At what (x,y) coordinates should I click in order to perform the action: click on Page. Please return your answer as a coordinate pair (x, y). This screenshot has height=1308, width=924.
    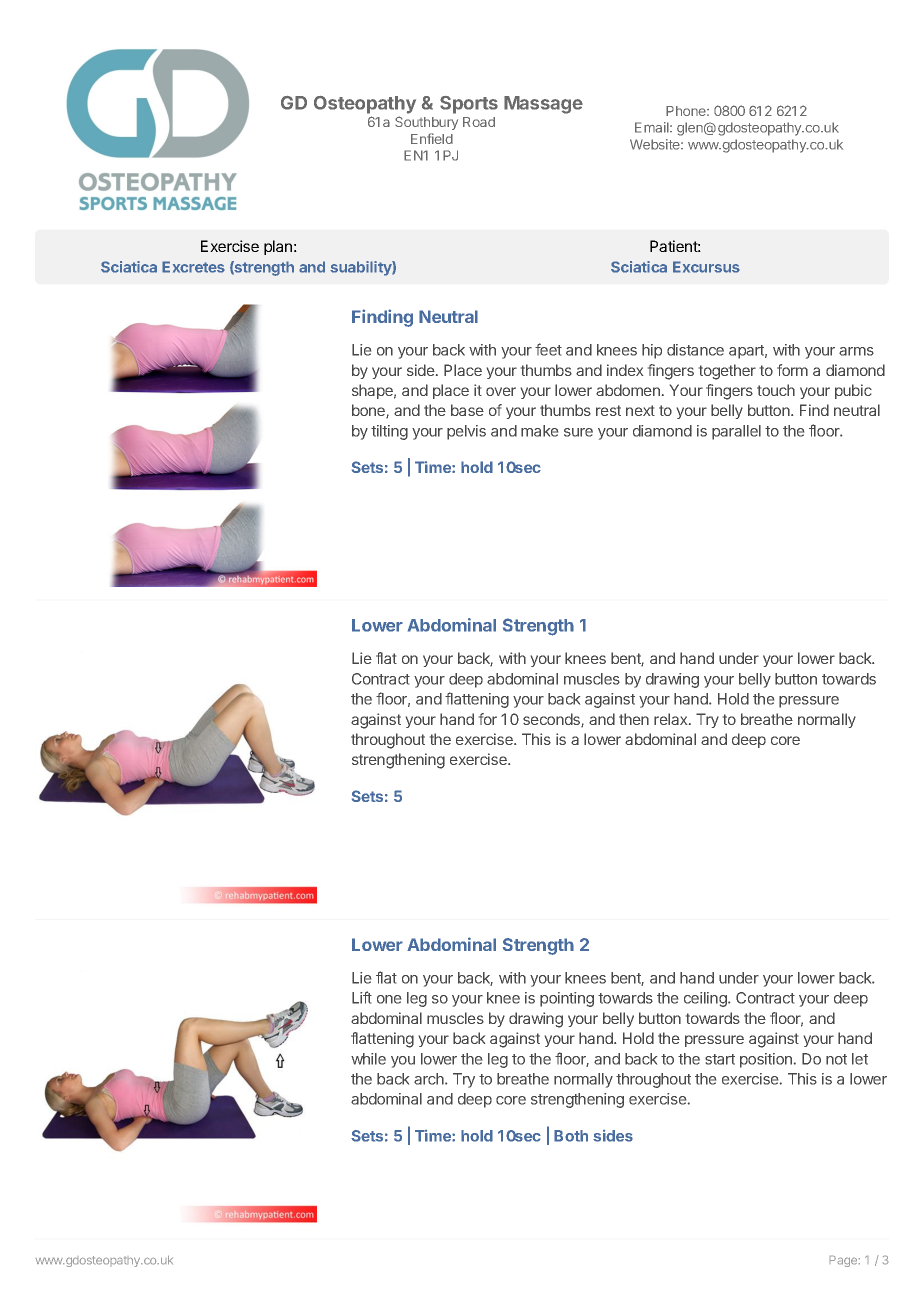
    Looking at the image, I should click on (845, 1261).
